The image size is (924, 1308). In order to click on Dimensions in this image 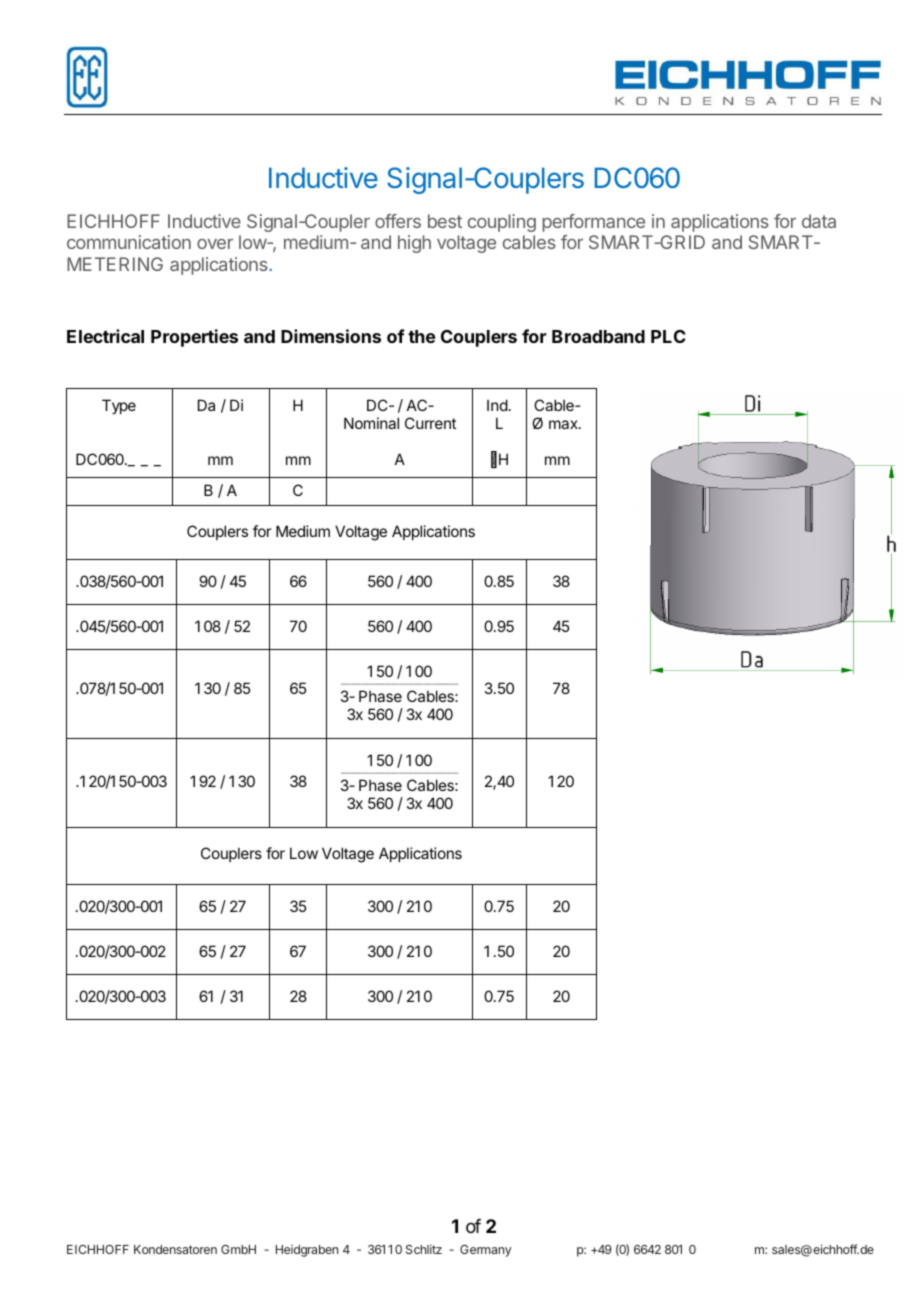, I will do `click(331, 336)`.
